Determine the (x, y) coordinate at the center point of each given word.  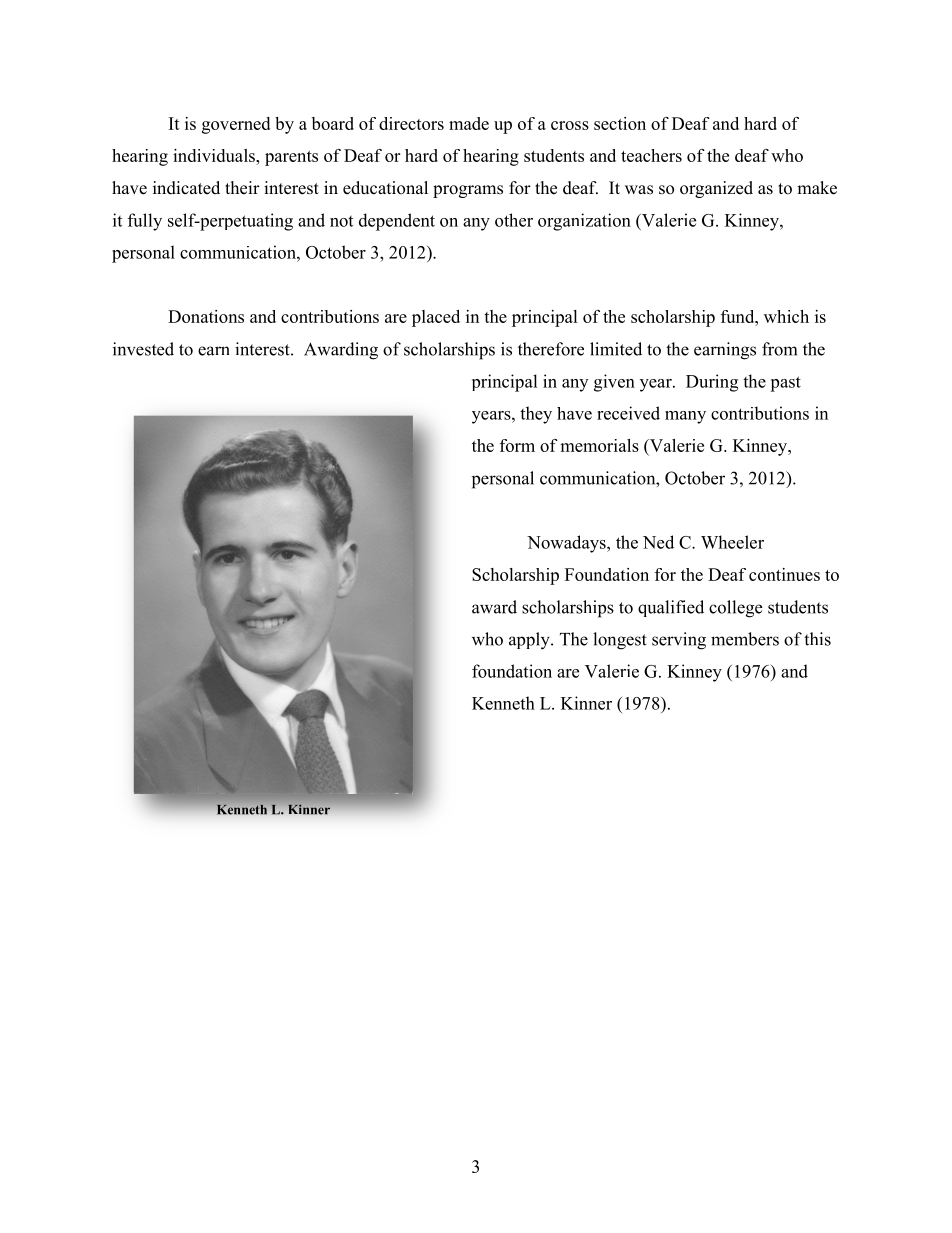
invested (143, 349)
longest (620, 641)
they (536, 415)
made (469, 123)
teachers (651, 155)
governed (236, 125)
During (712, 383)
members (745, 639)
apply (530, 641)
